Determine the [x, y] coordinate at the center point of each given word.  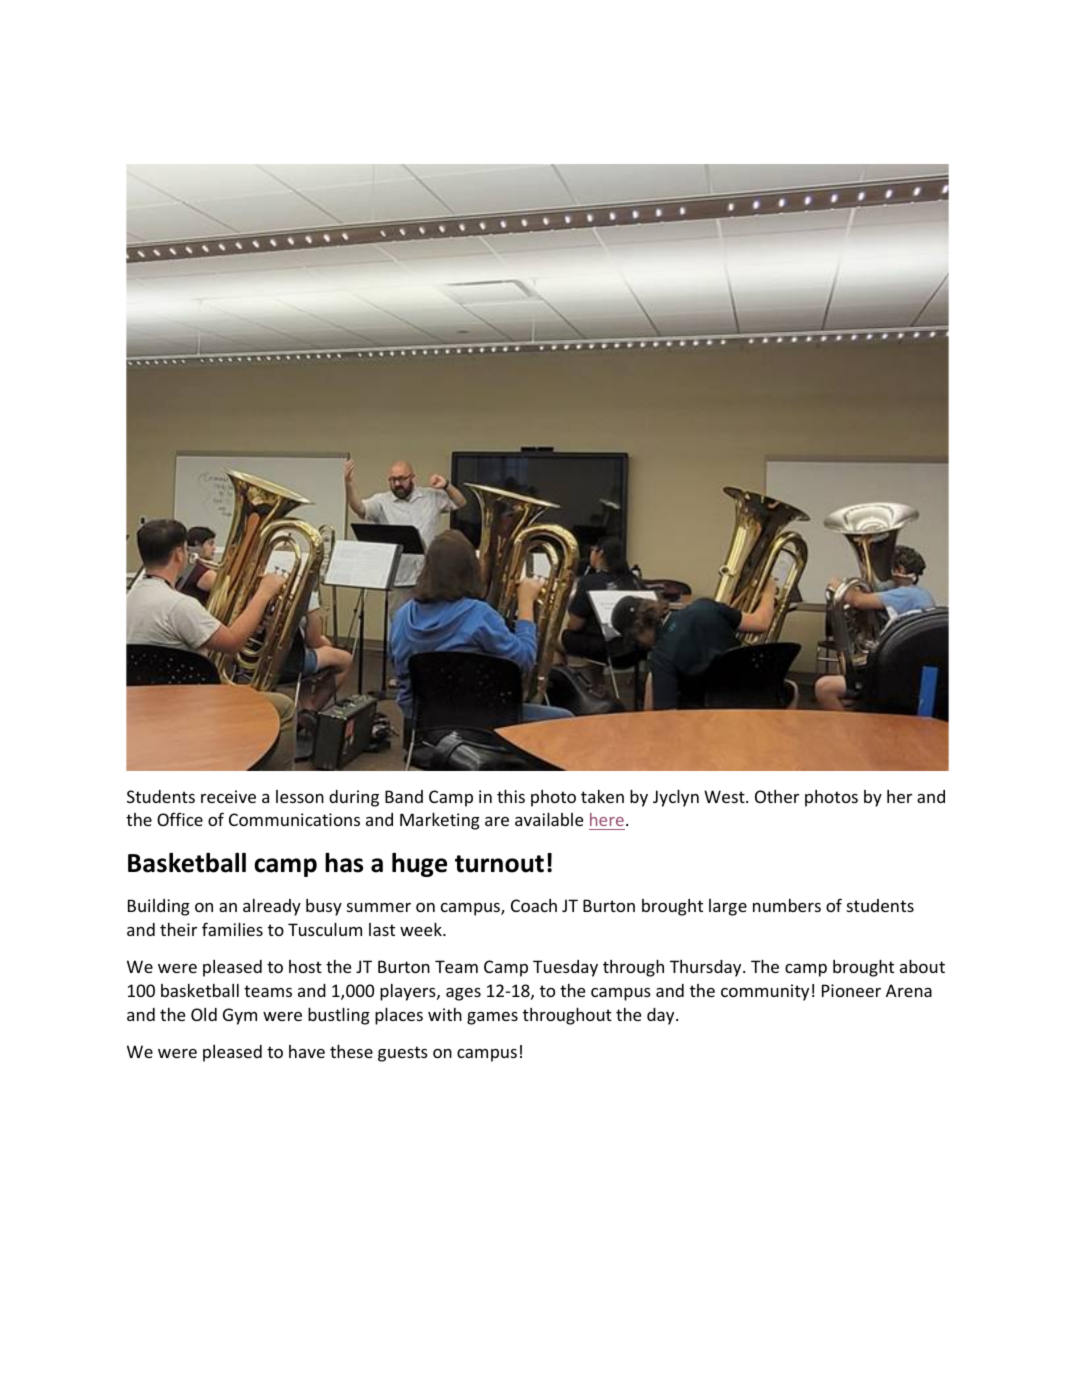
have [307, 1051]
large [728, 907]
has [344, 863]
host [305, 966]
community [765, 992]
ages [463, 994]
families [232, 929]
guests [403, 1054]
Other [777, 796]
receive [228, 796]
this [511, 796]
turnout [499, 864]
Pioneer [851, 990]
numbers [787, 905]
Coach [534, 905]
